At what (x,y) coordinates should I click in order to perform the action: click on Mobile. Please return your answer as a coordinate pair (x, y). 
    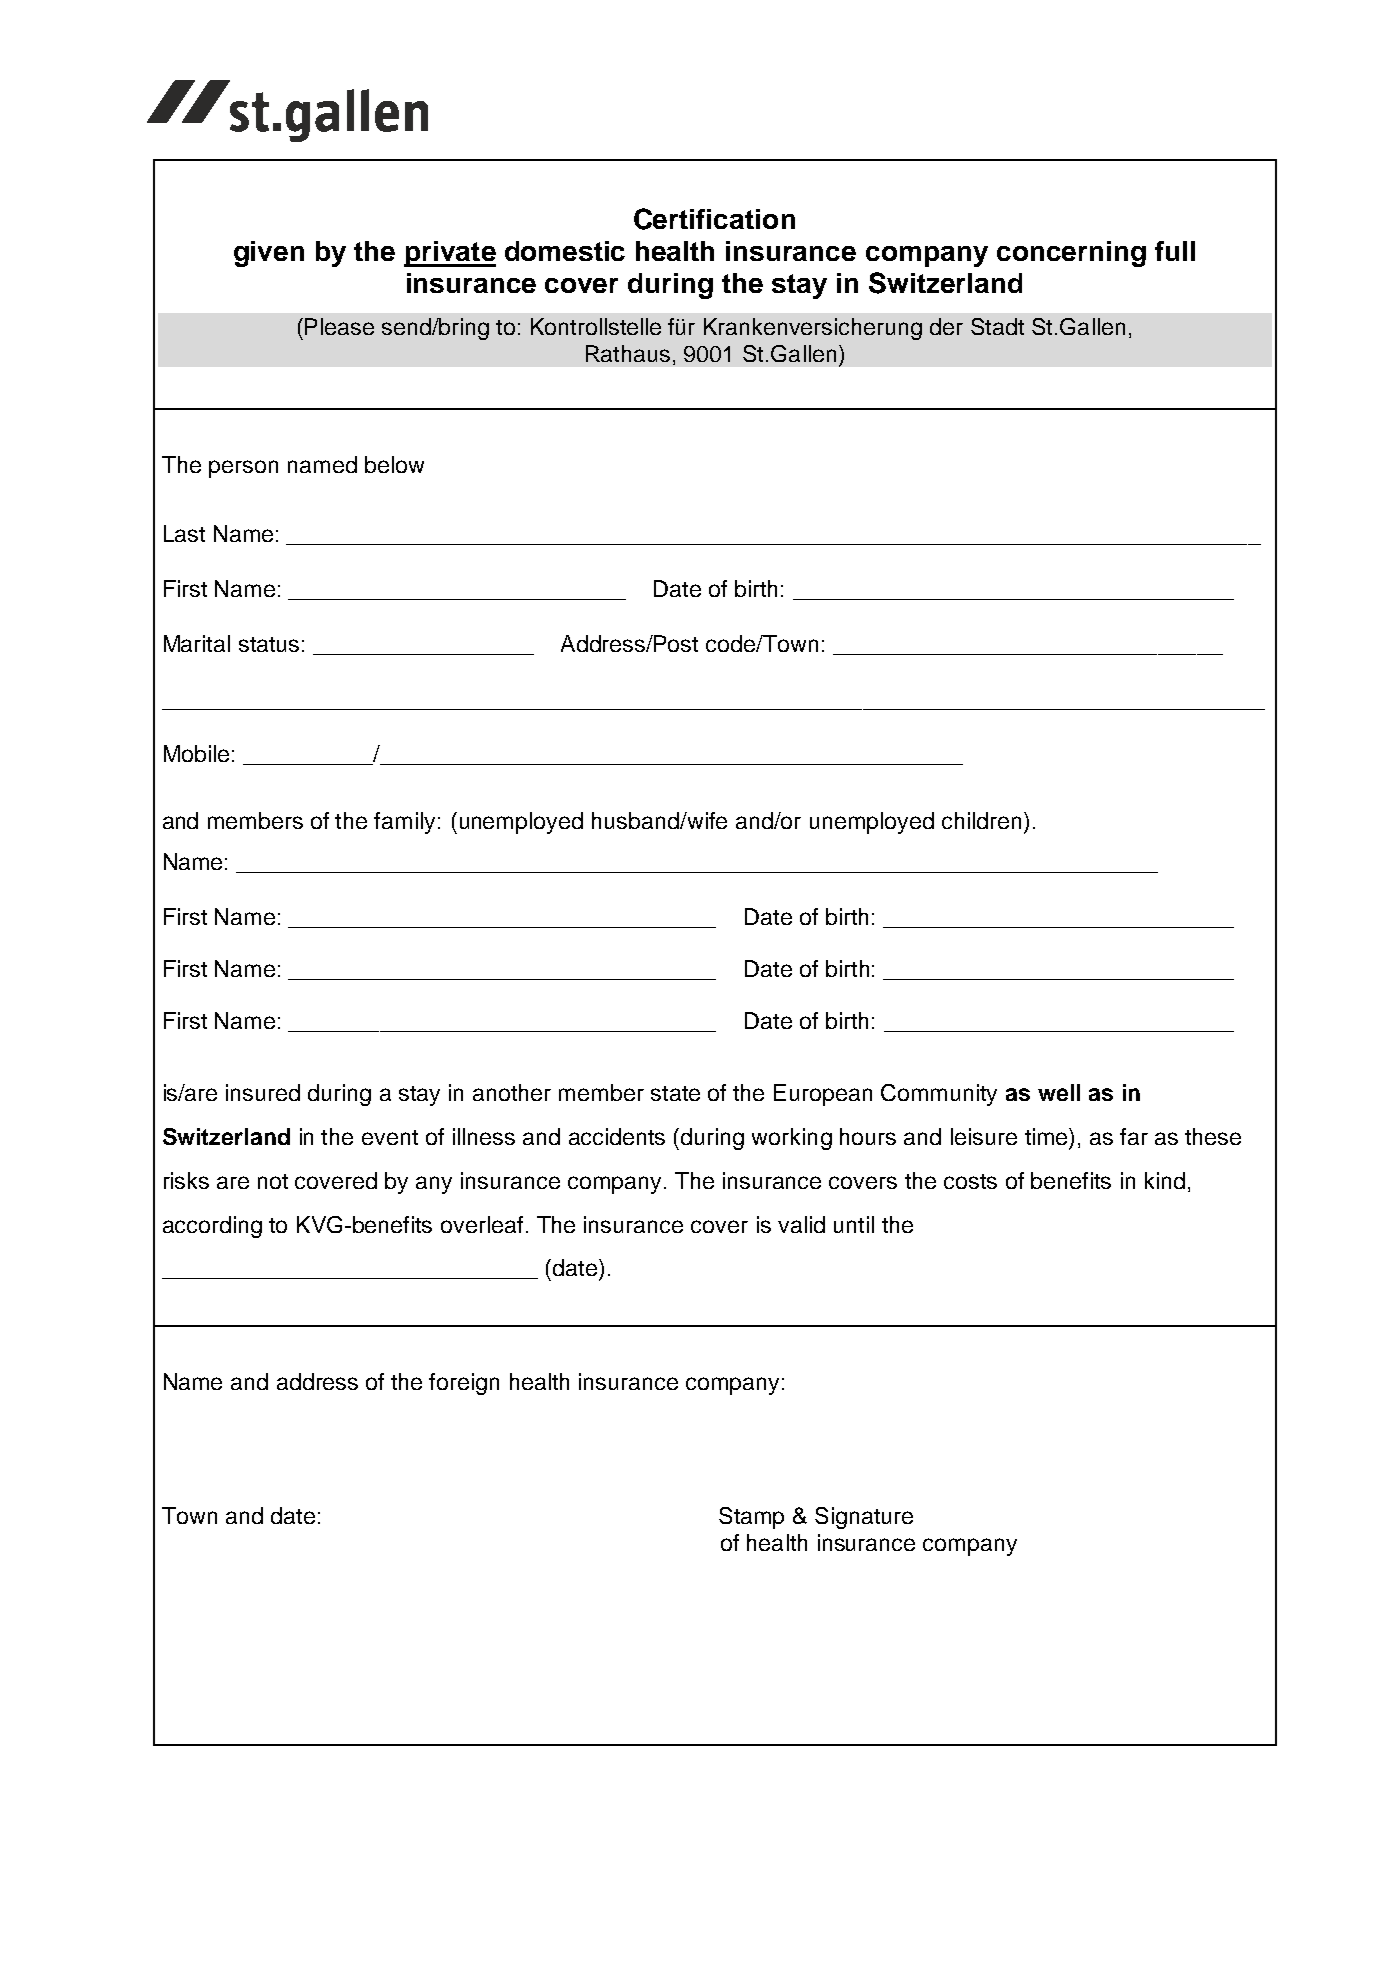
    Looking at the image, I should click on (196, 753).
